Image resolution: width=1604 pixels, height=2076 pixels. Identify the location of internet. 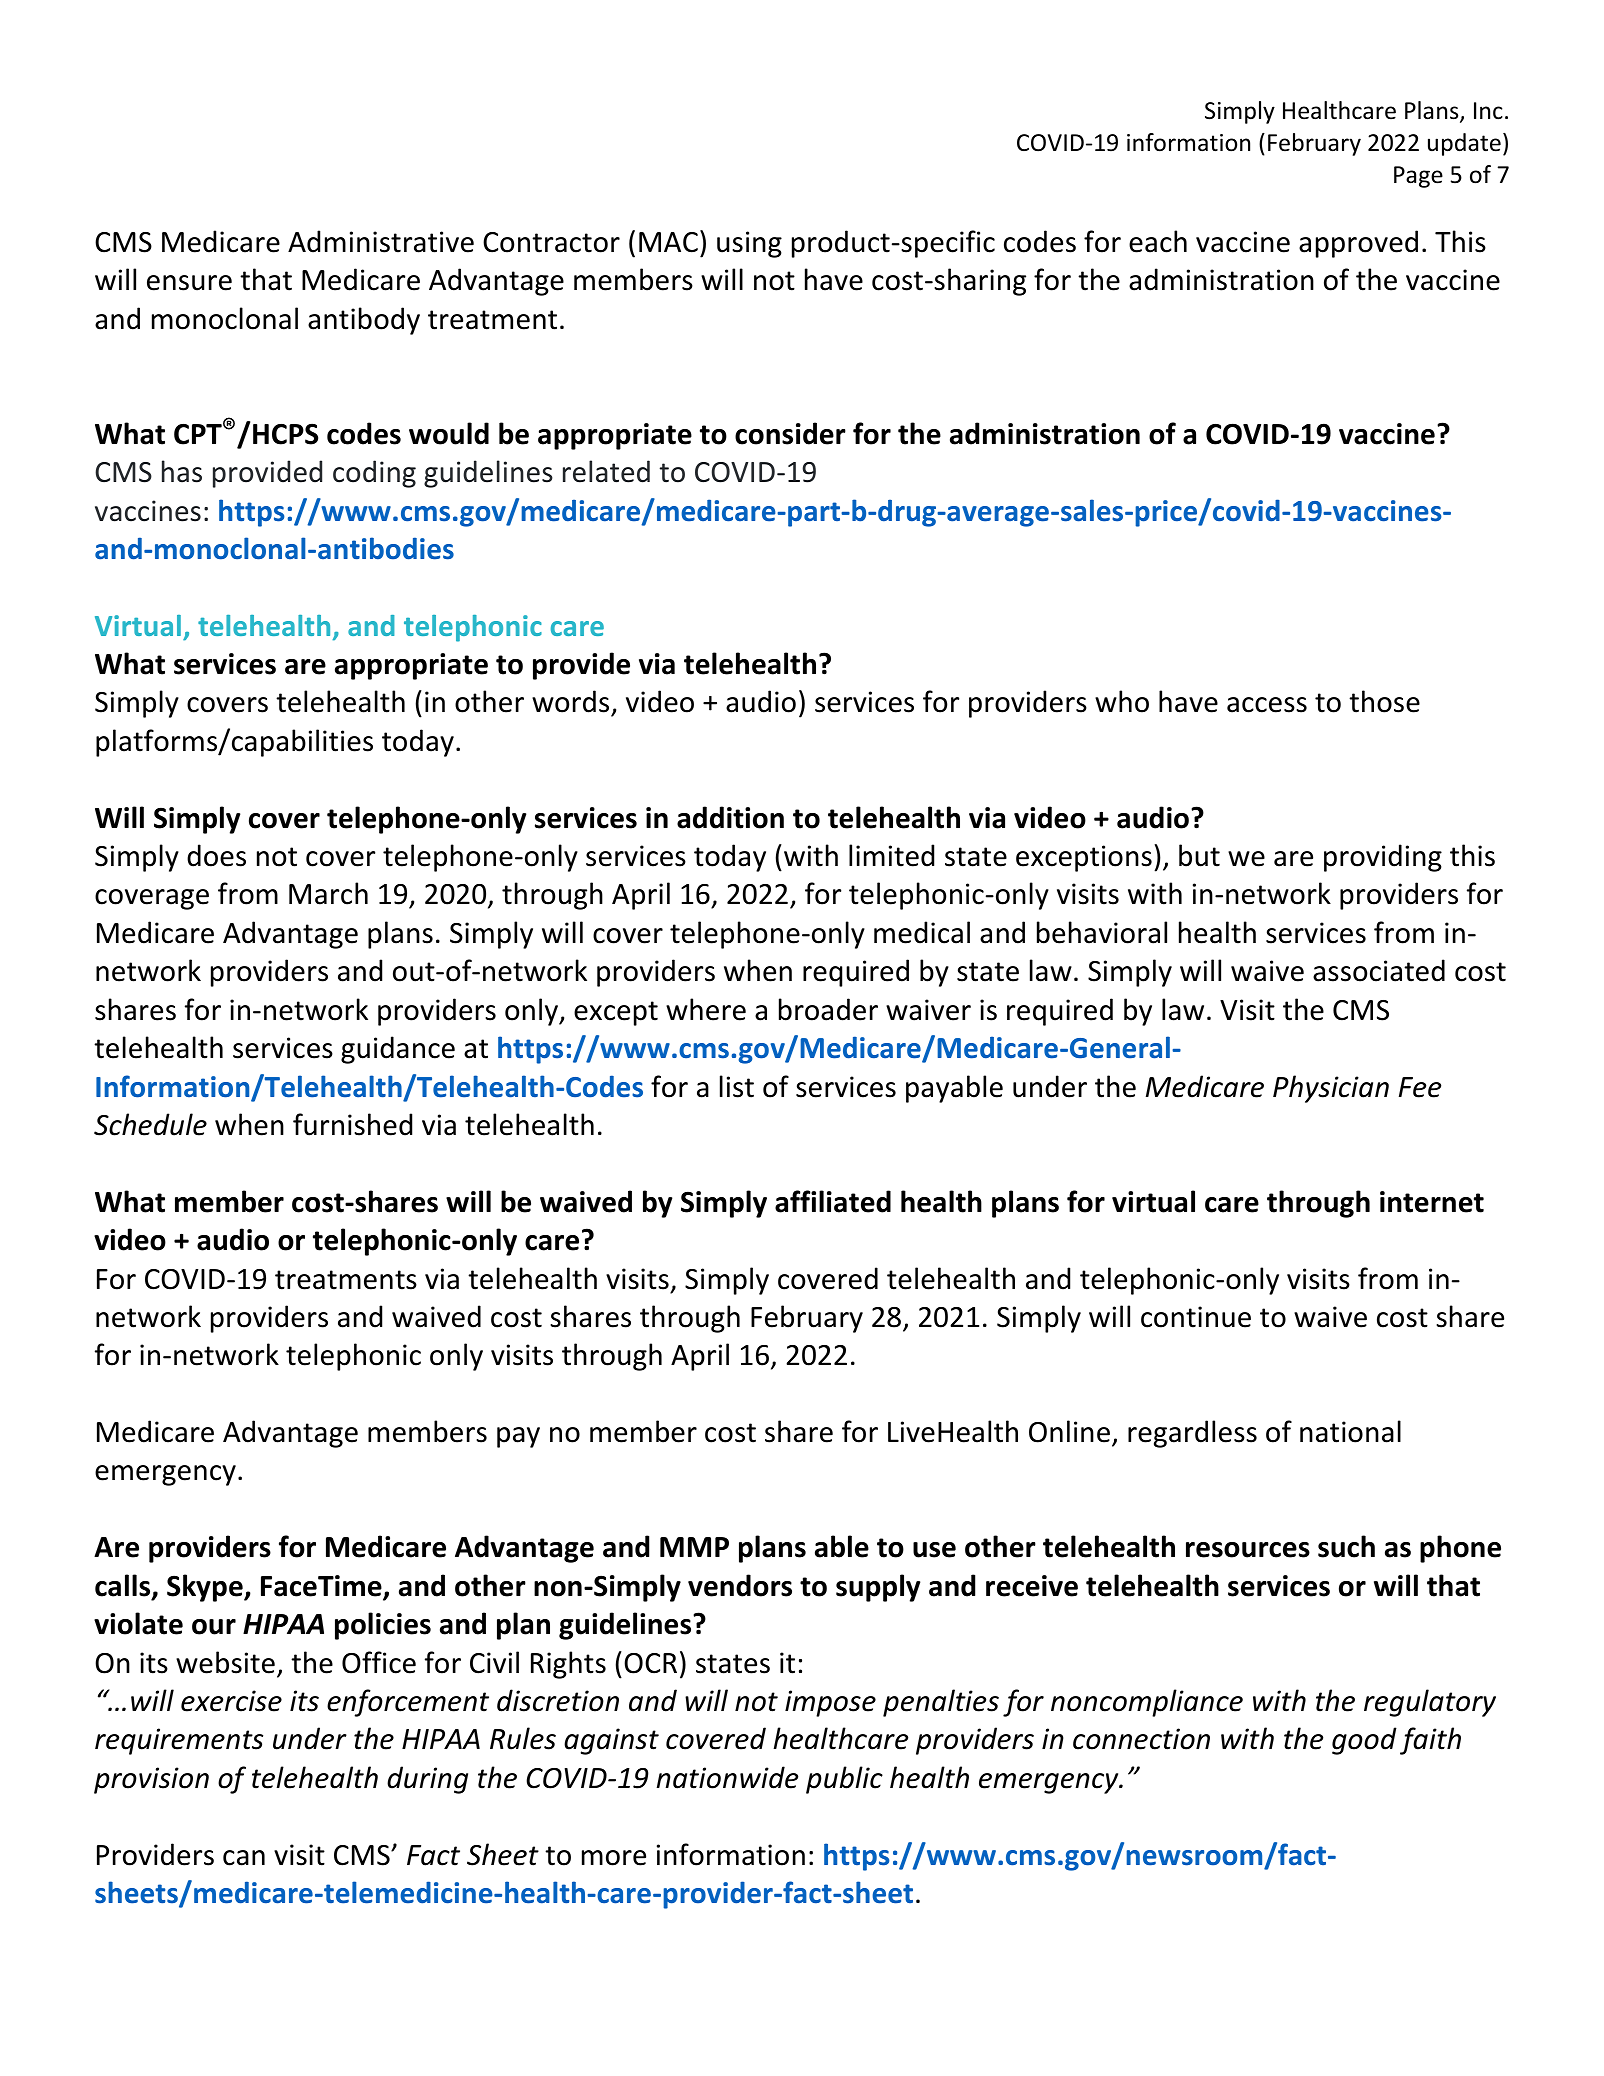
(1432, 1202).
